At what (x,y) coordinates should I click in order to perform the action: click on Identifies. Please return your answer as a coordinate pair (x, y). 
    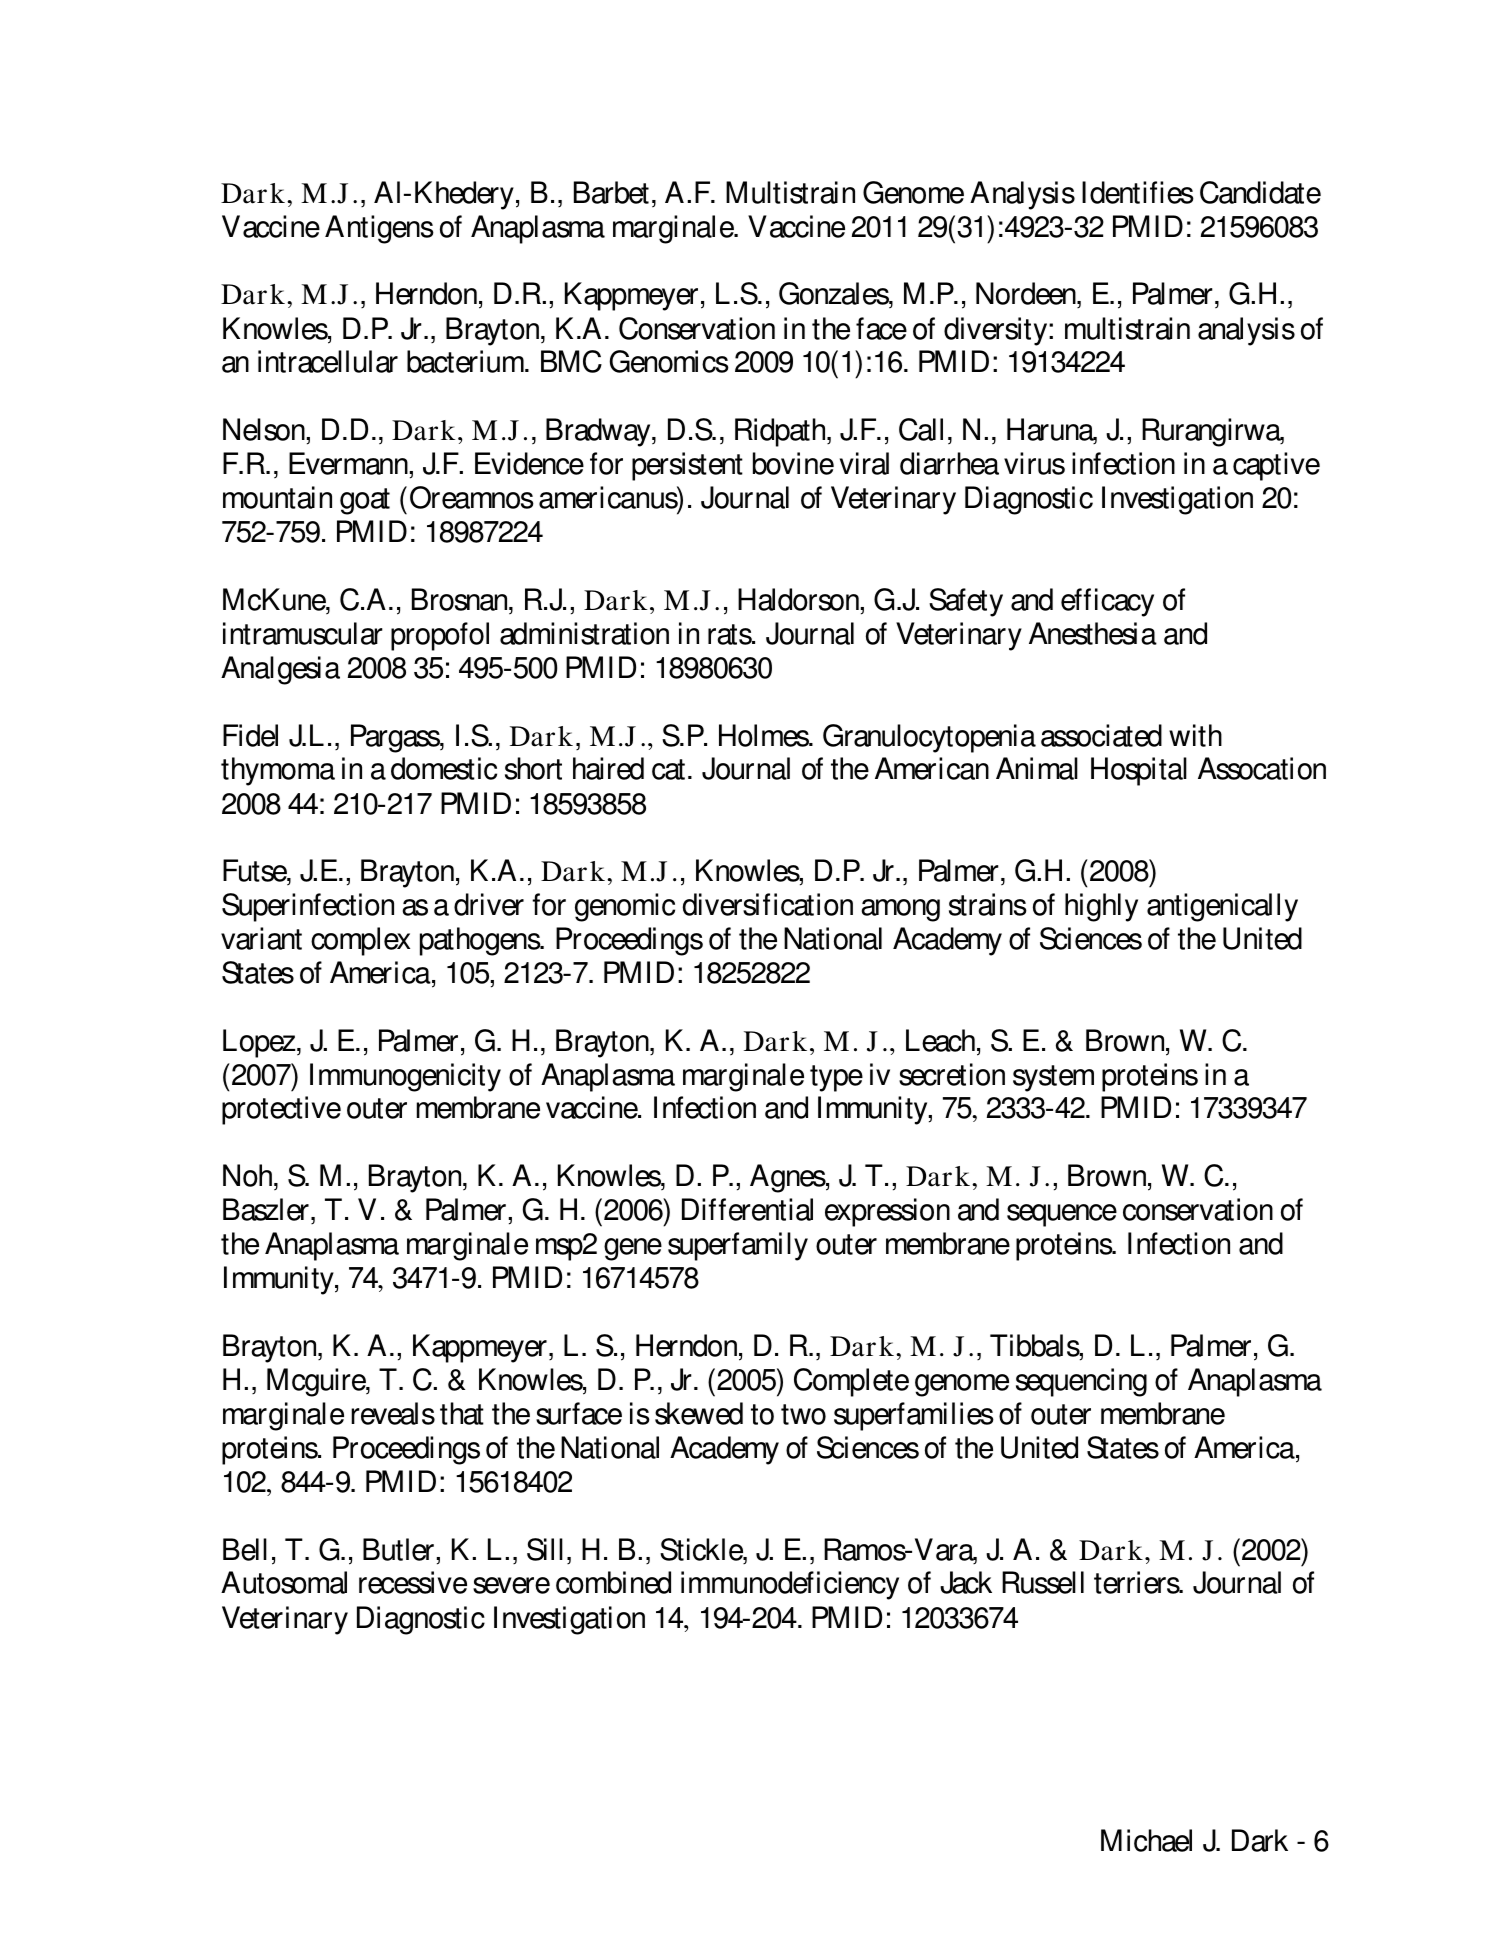
    Looking at the image, I should click on (1138, 192).
